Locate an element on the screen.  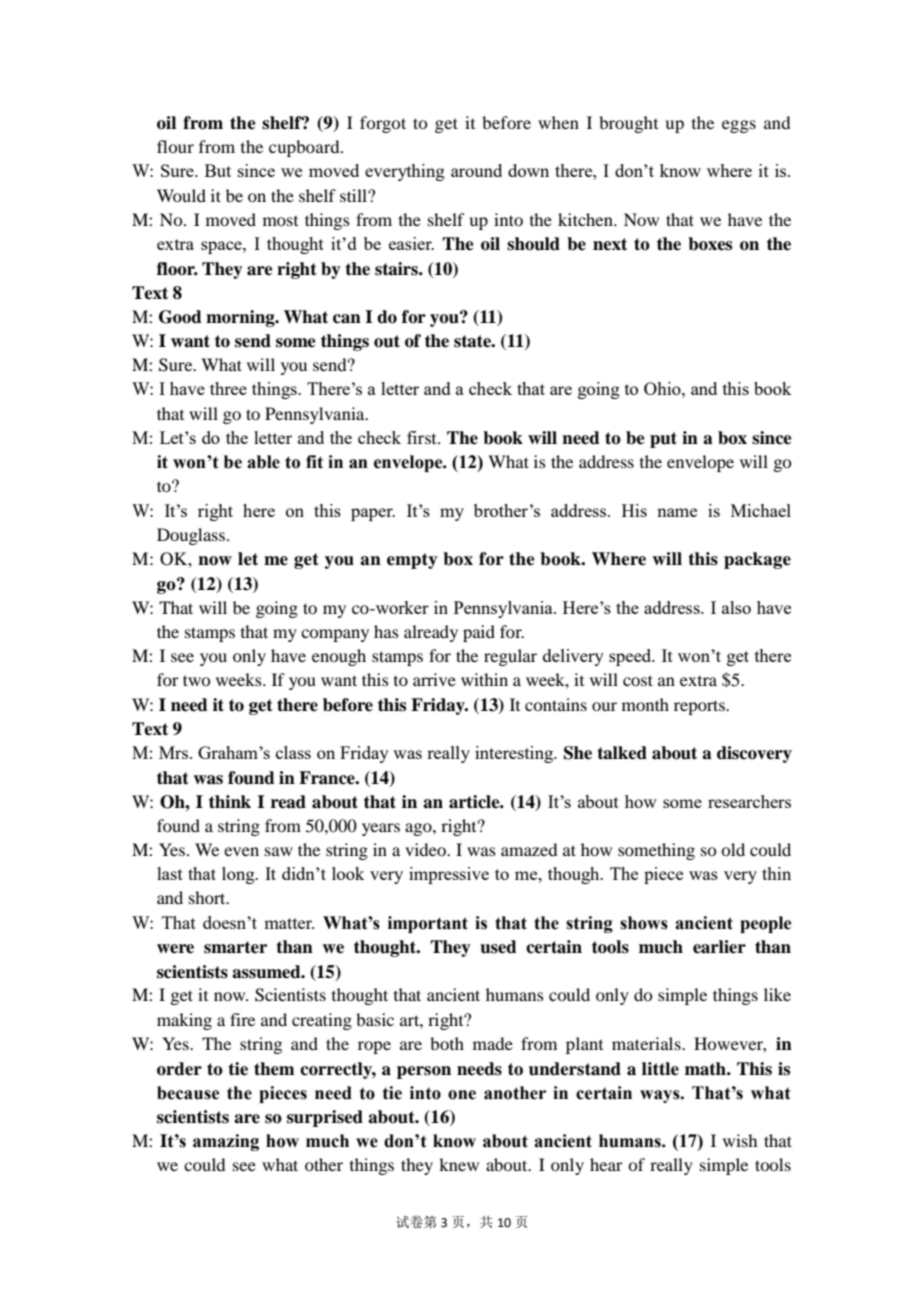
around is located at coordinates (476, 170).
